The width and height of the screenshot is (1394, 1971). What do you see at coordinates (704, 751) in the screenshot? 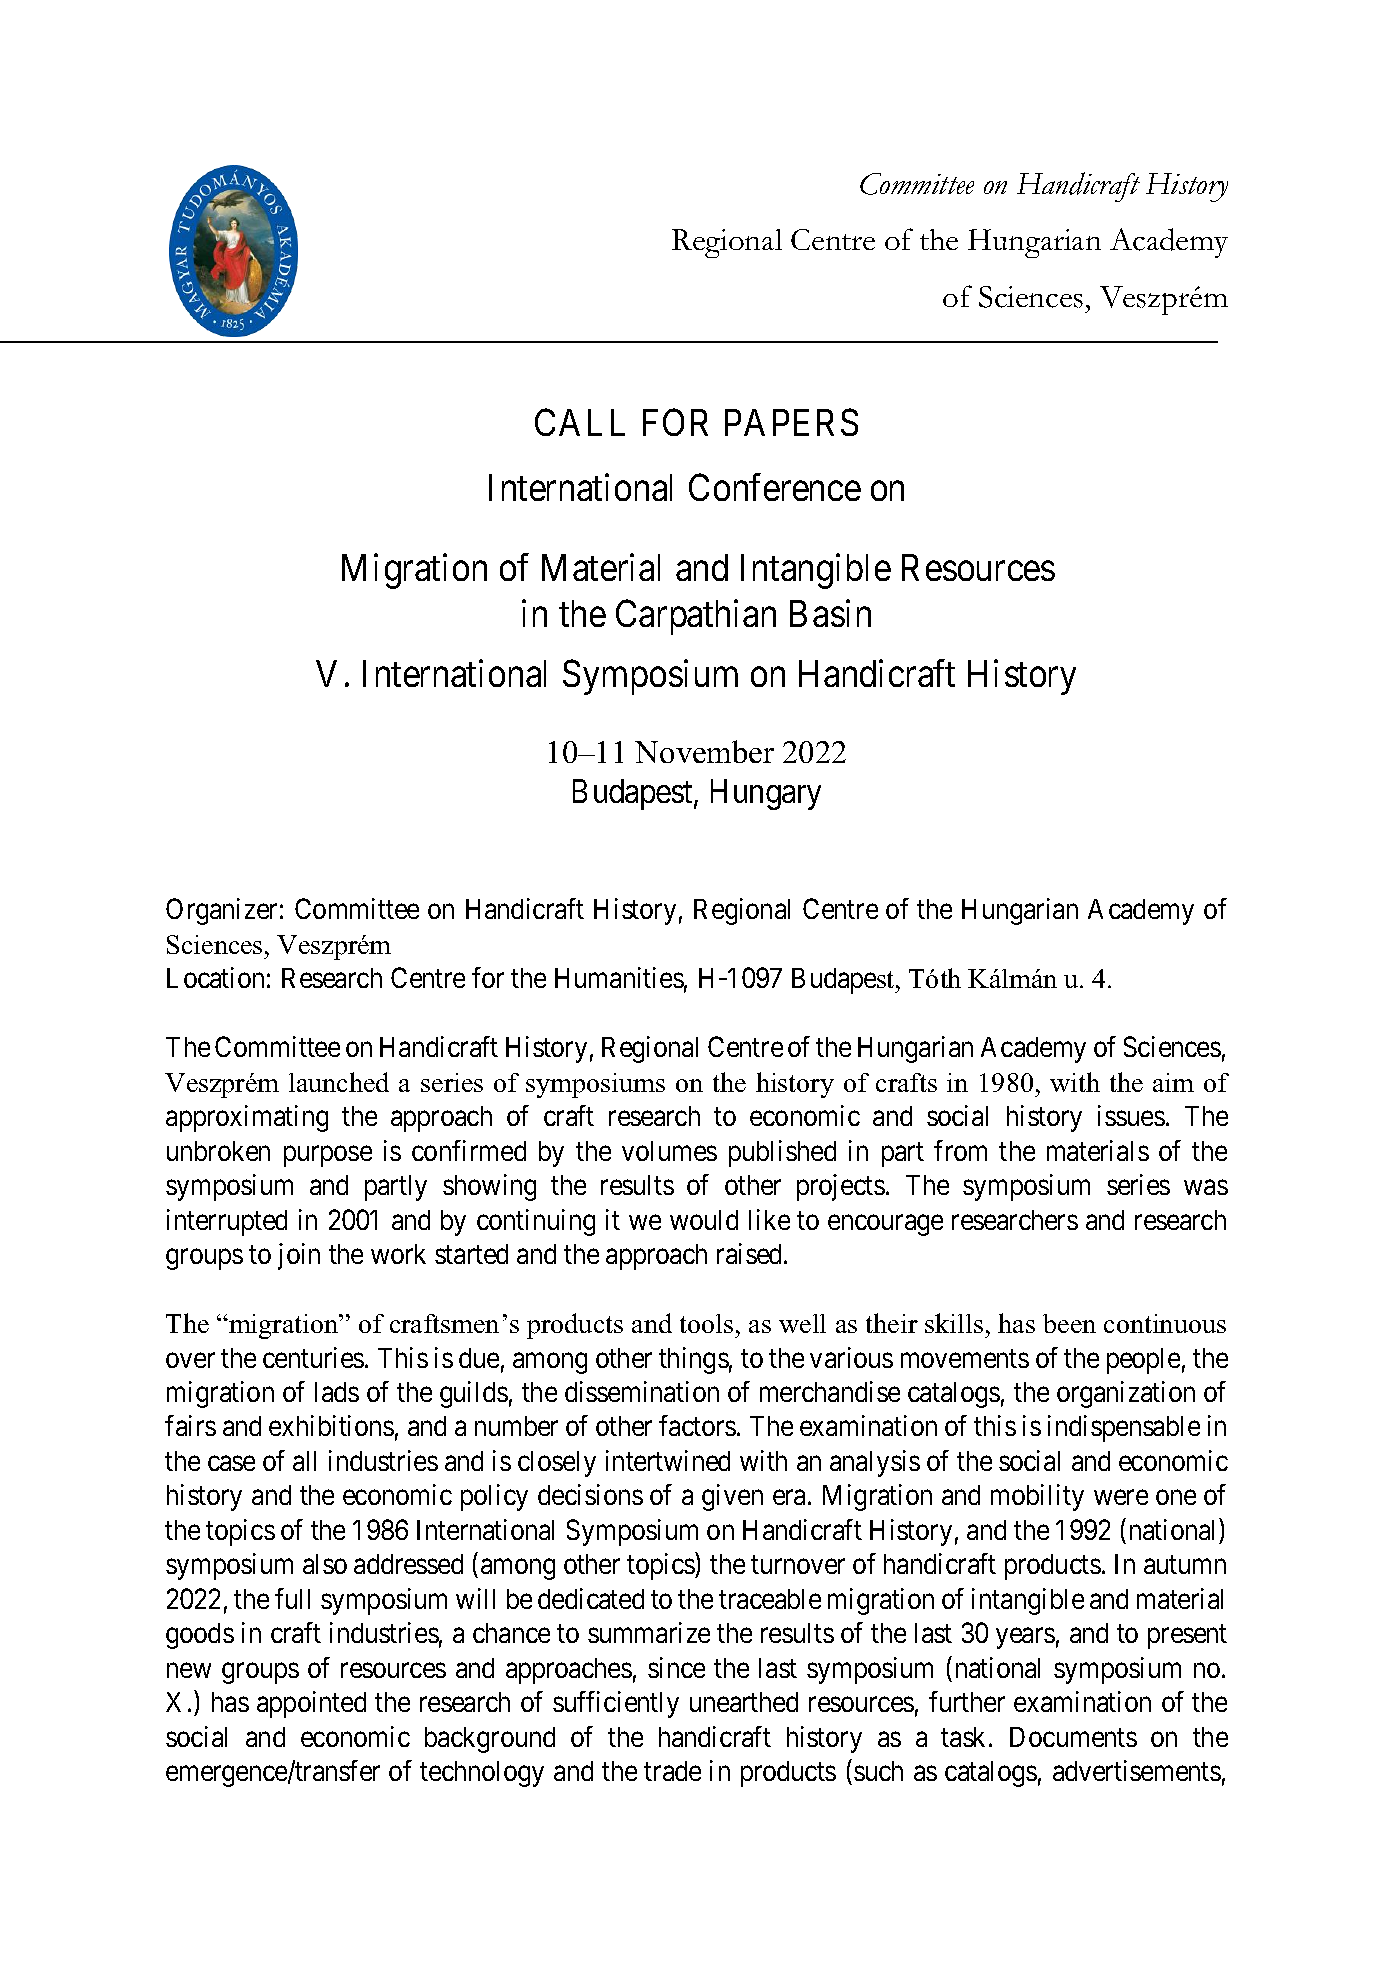
I see `November` at bounding box center [704, 751].
